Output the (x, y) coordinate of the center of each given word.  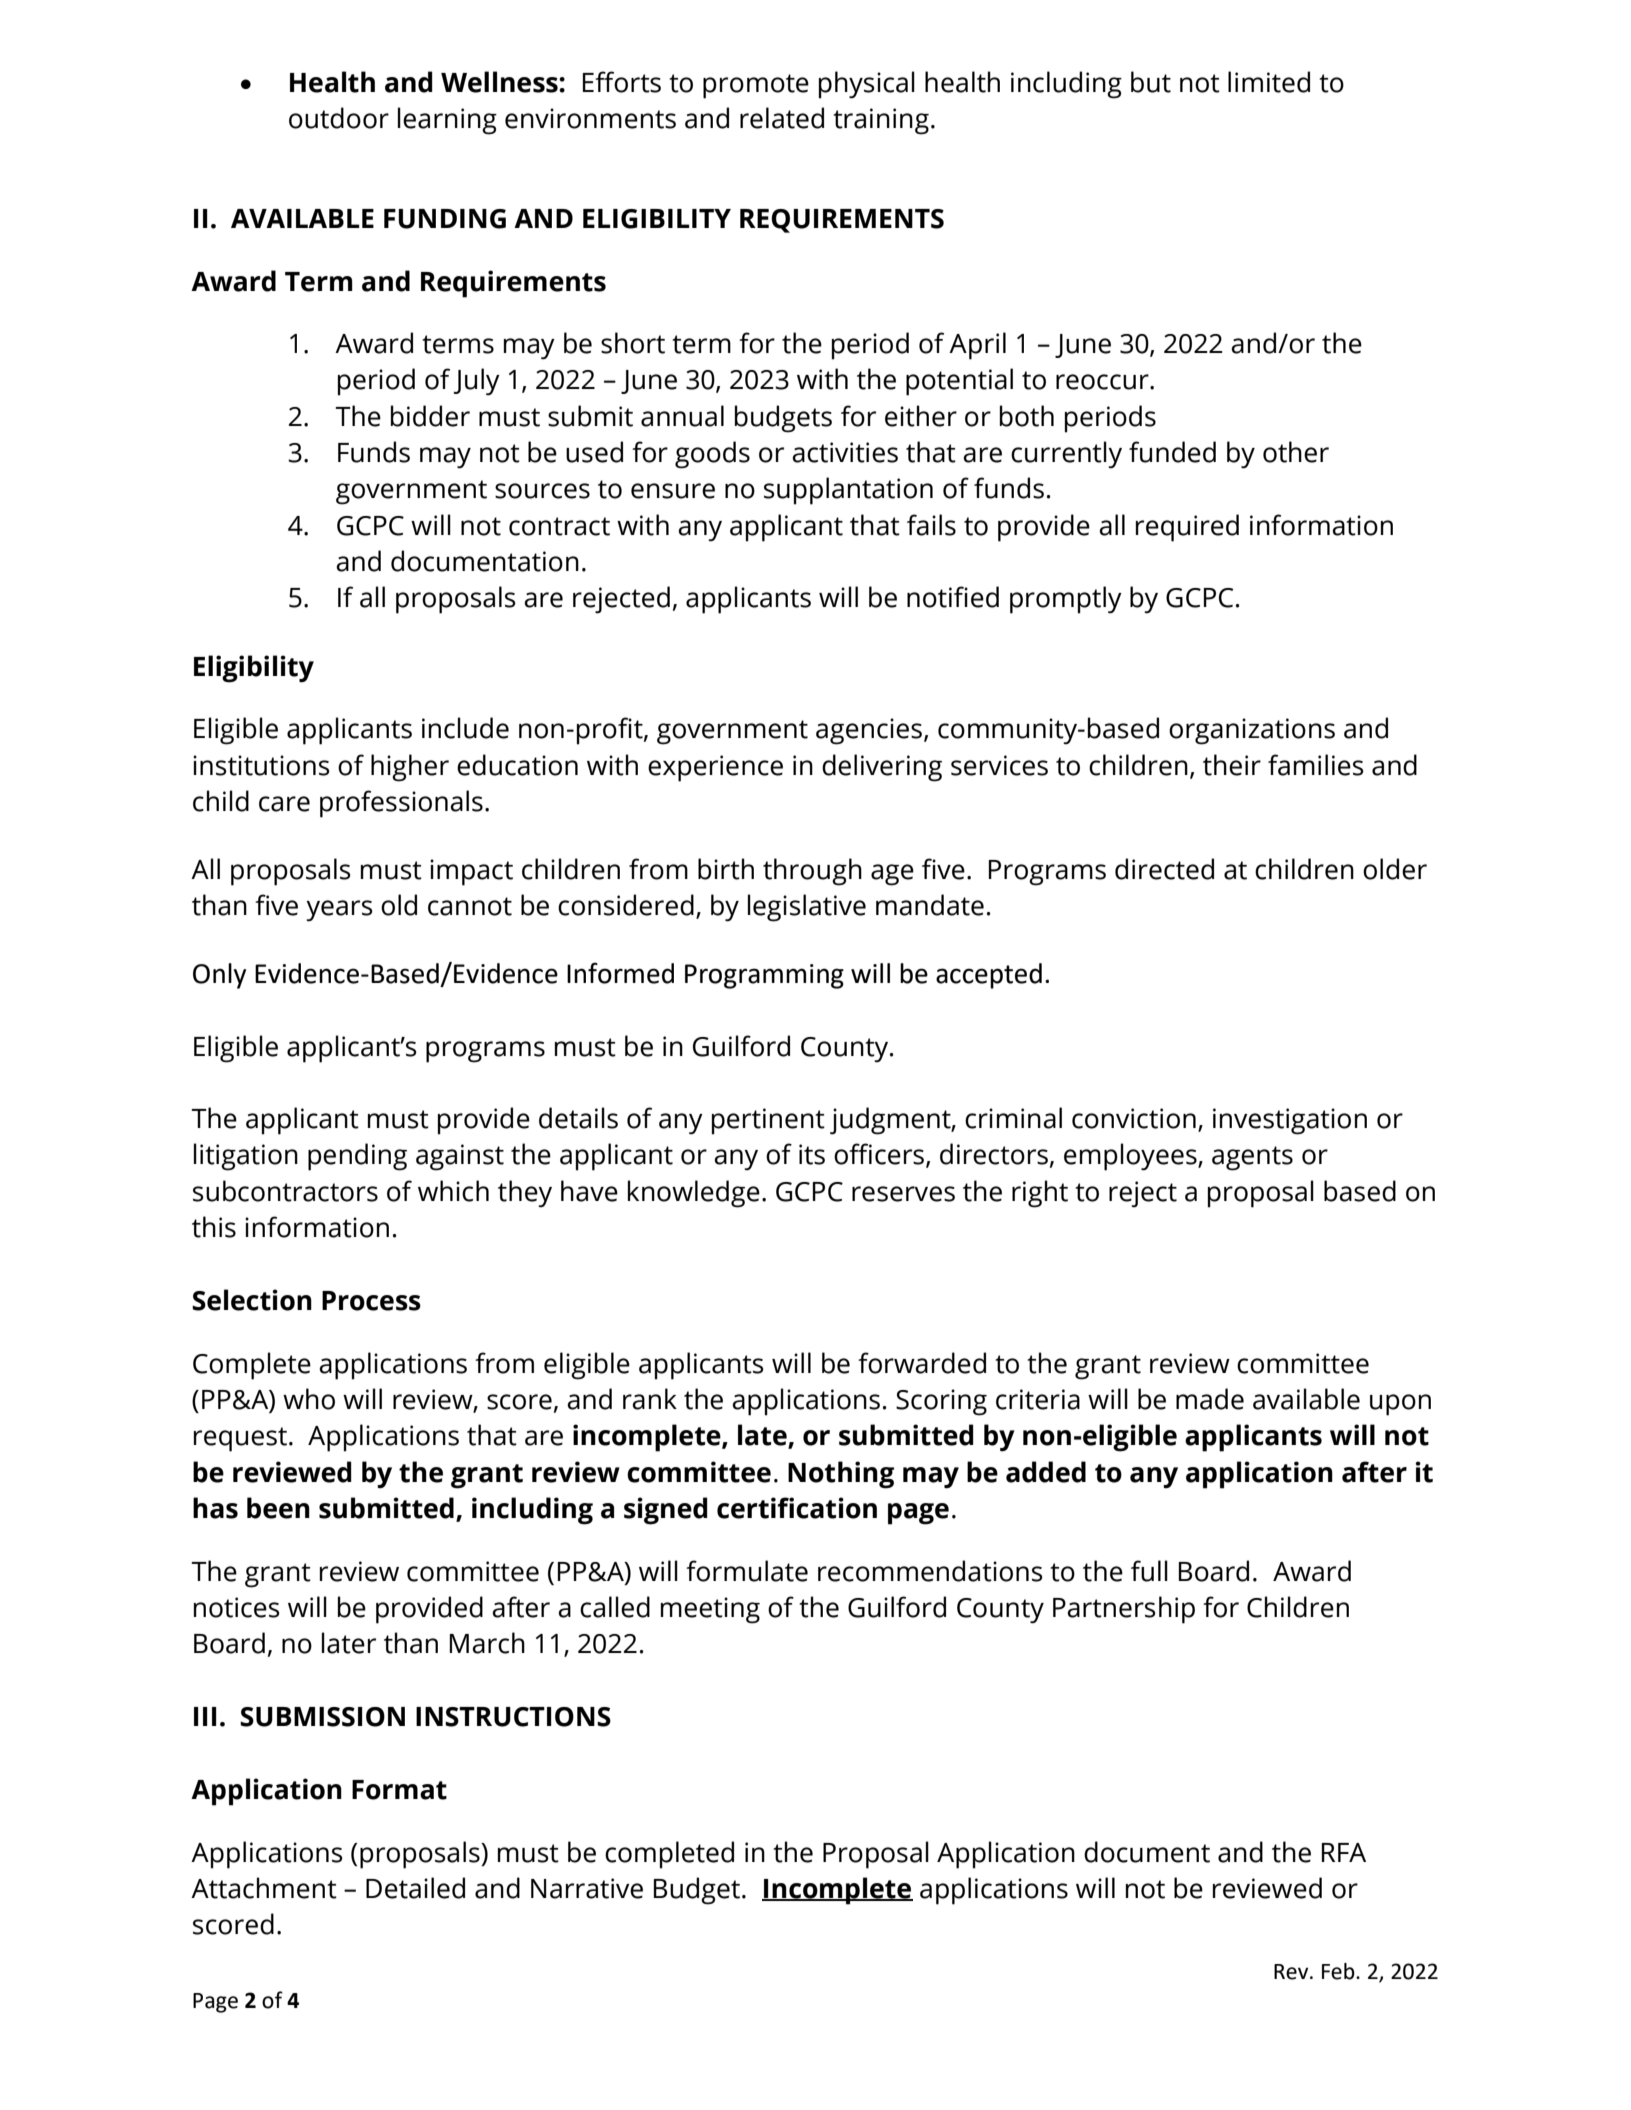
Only (219, 976)
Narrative (587, 1888)
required (1187, 528)
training (881, 121)
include (465, 728)
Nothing (841, 1475)
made (1210, 1399)
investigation (1290, 1121)
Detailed (415, 1888)
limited (1269, 82)
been (278, 1508)
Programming (764, 976)
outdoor (339, 118)
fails (931, 525)
